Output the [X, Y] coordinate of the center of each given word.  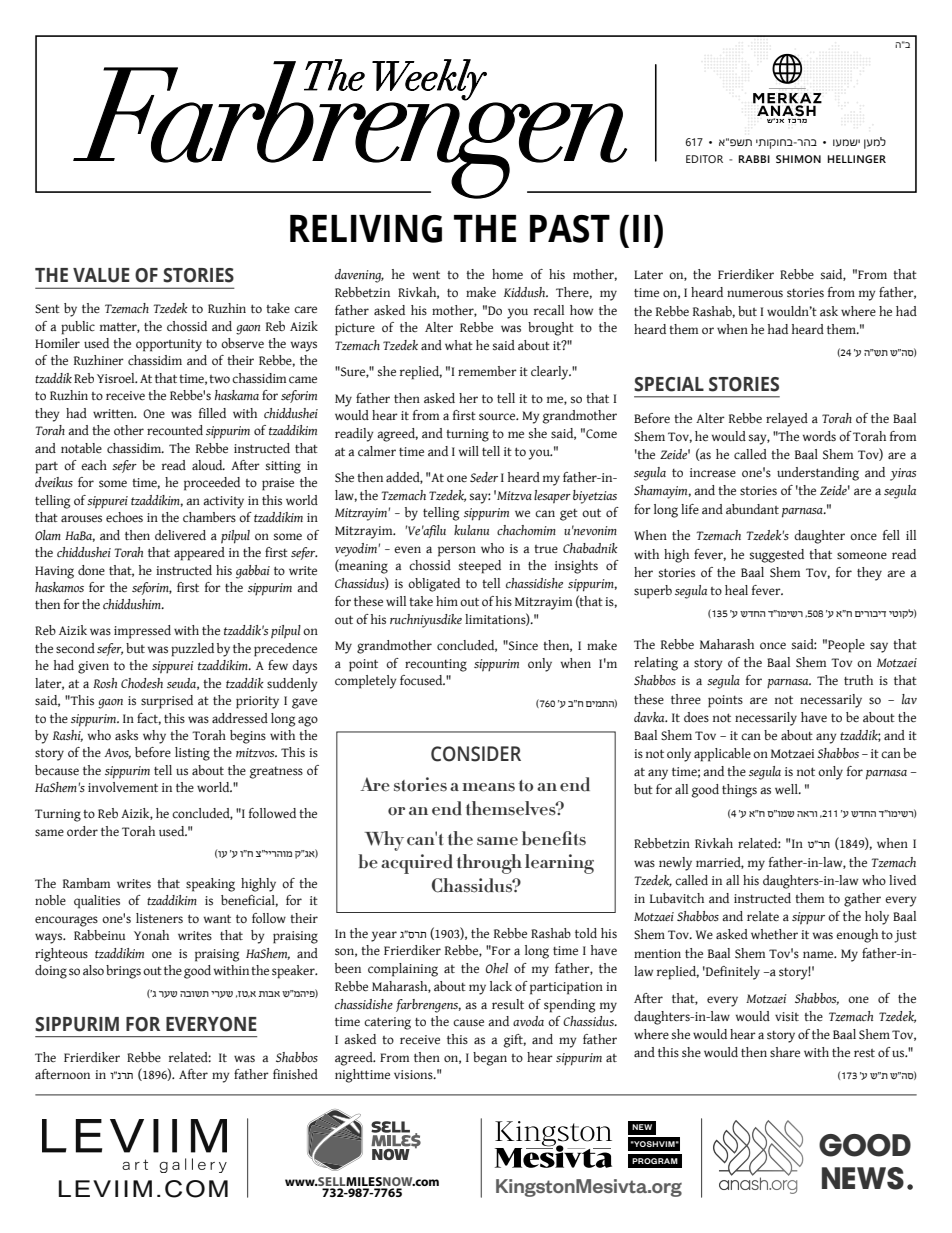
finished [295, 1074]
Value [101, 275]
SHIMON [798, 159]
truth [858, 680]
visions [414, 1075]
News [863, 1178]
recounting [436, 665]
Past [570, 229]
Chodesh [142, 683]
